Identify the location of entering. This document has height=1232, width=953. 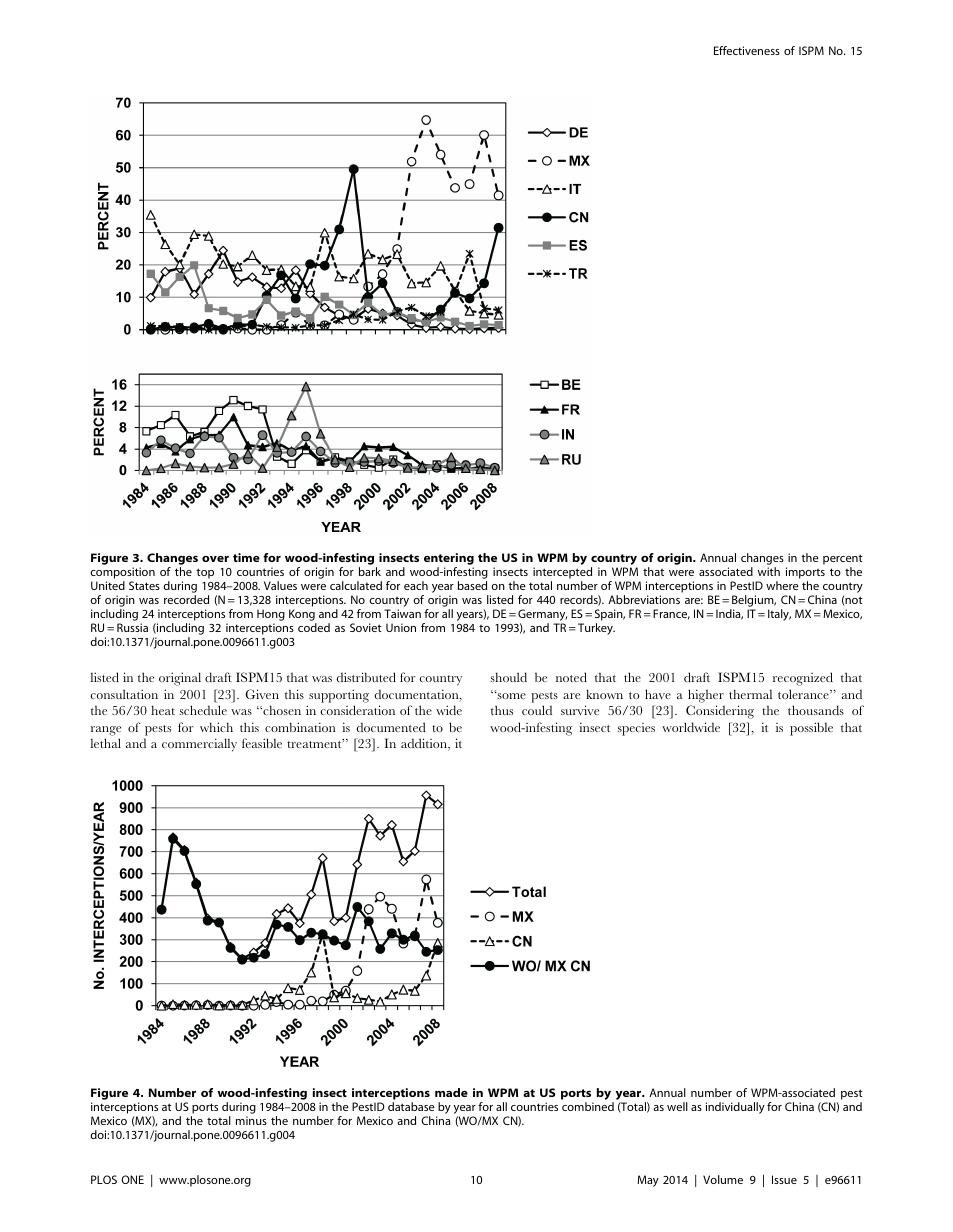
(449, 560).
